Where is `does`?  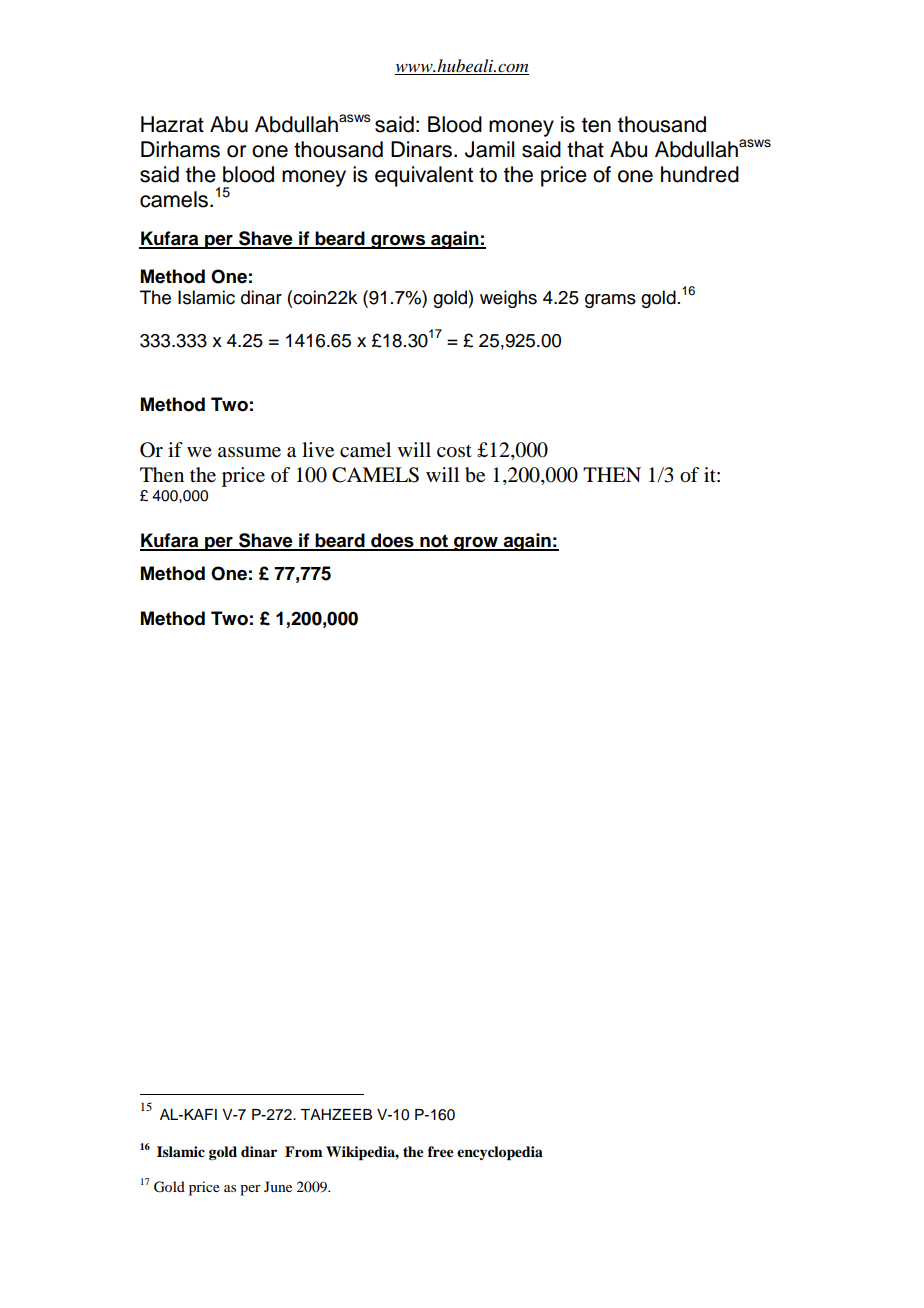 does is located at coordinates (392, 541).
